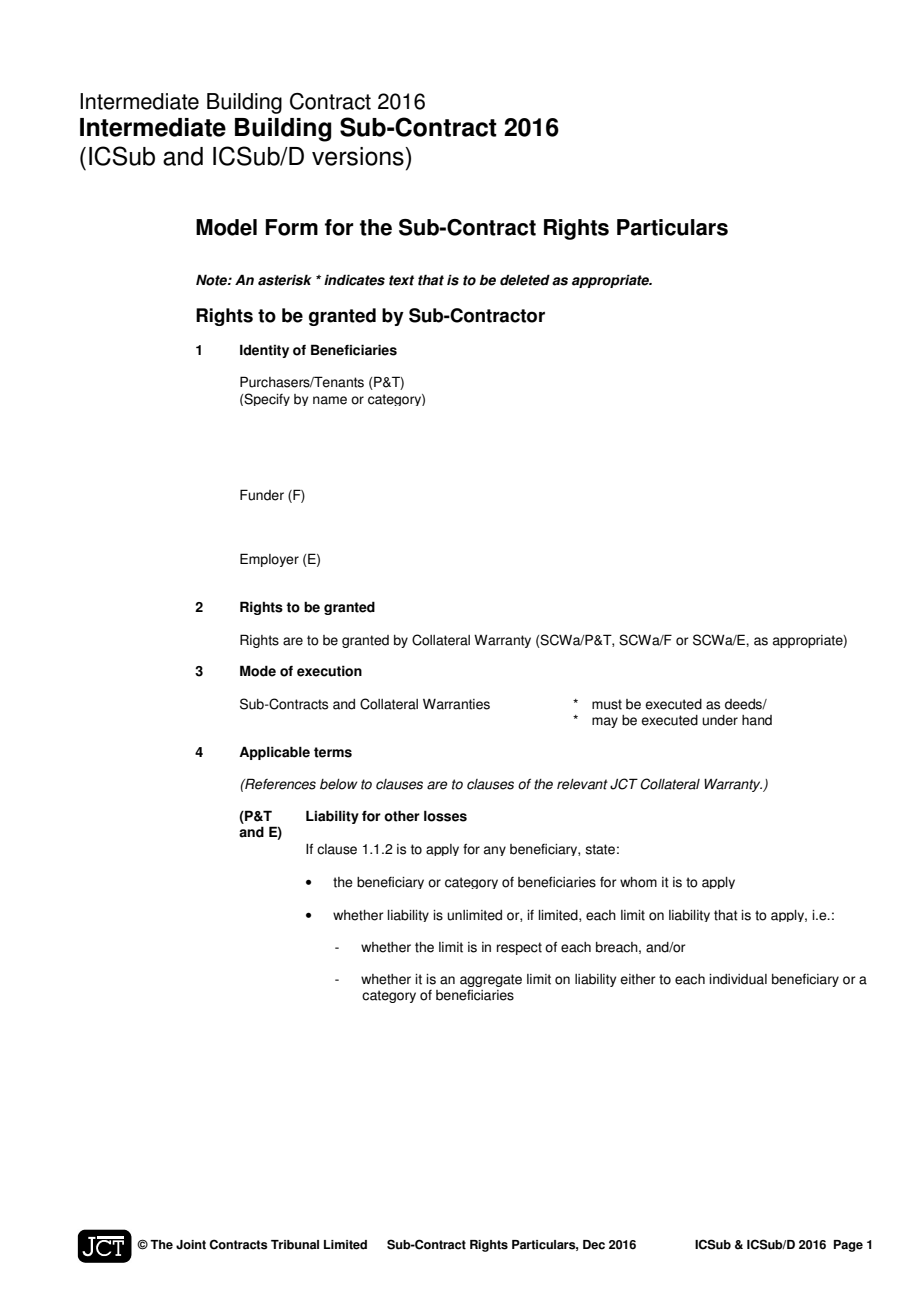 Image resolution: width=924 pixels, height=1308 pixels. I want to click on Warranties, so click(456, 704).
